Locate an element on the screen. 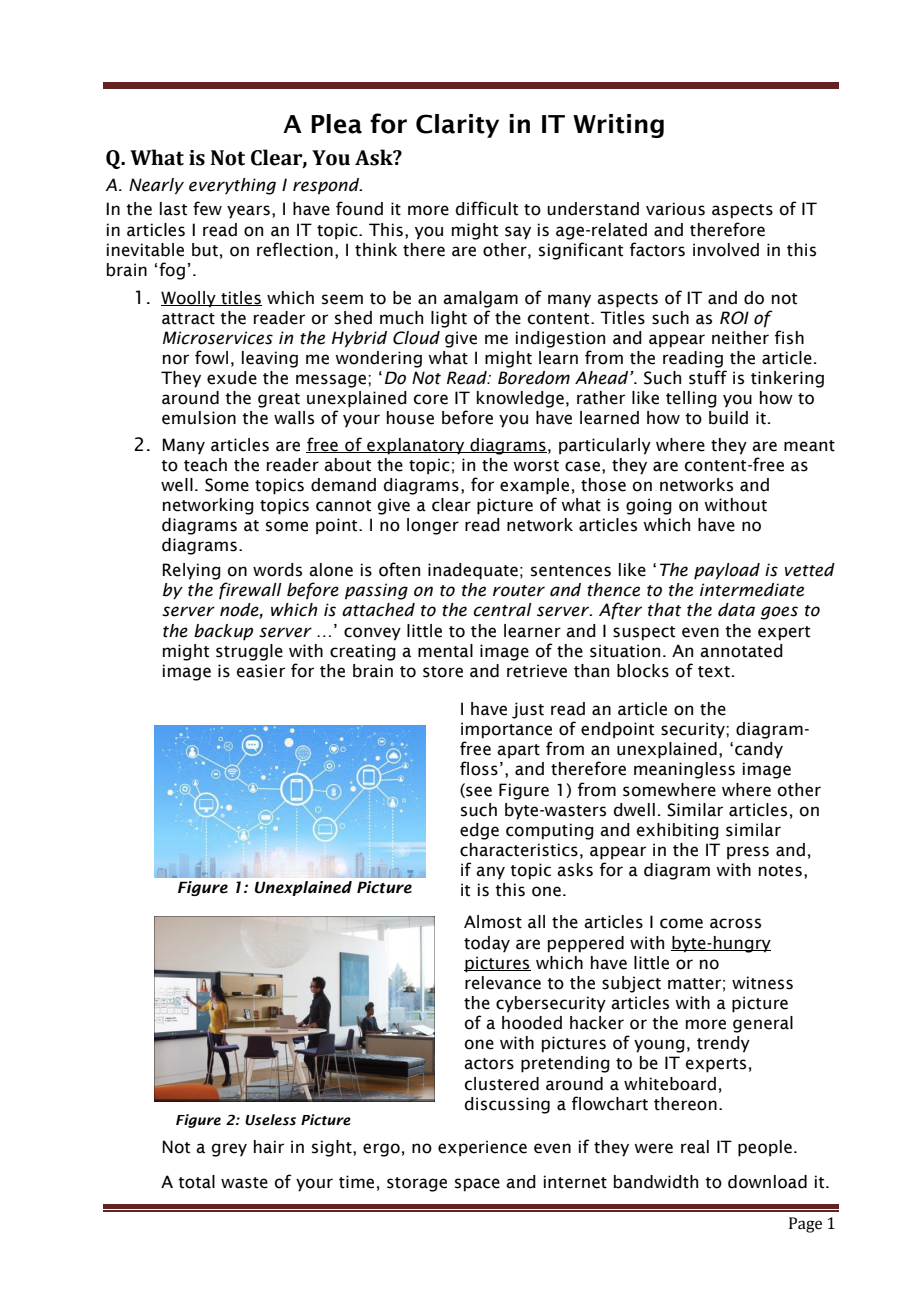 The height and width of the screenshot is (1308, 924). total is located at coordinates (196, 1182).
